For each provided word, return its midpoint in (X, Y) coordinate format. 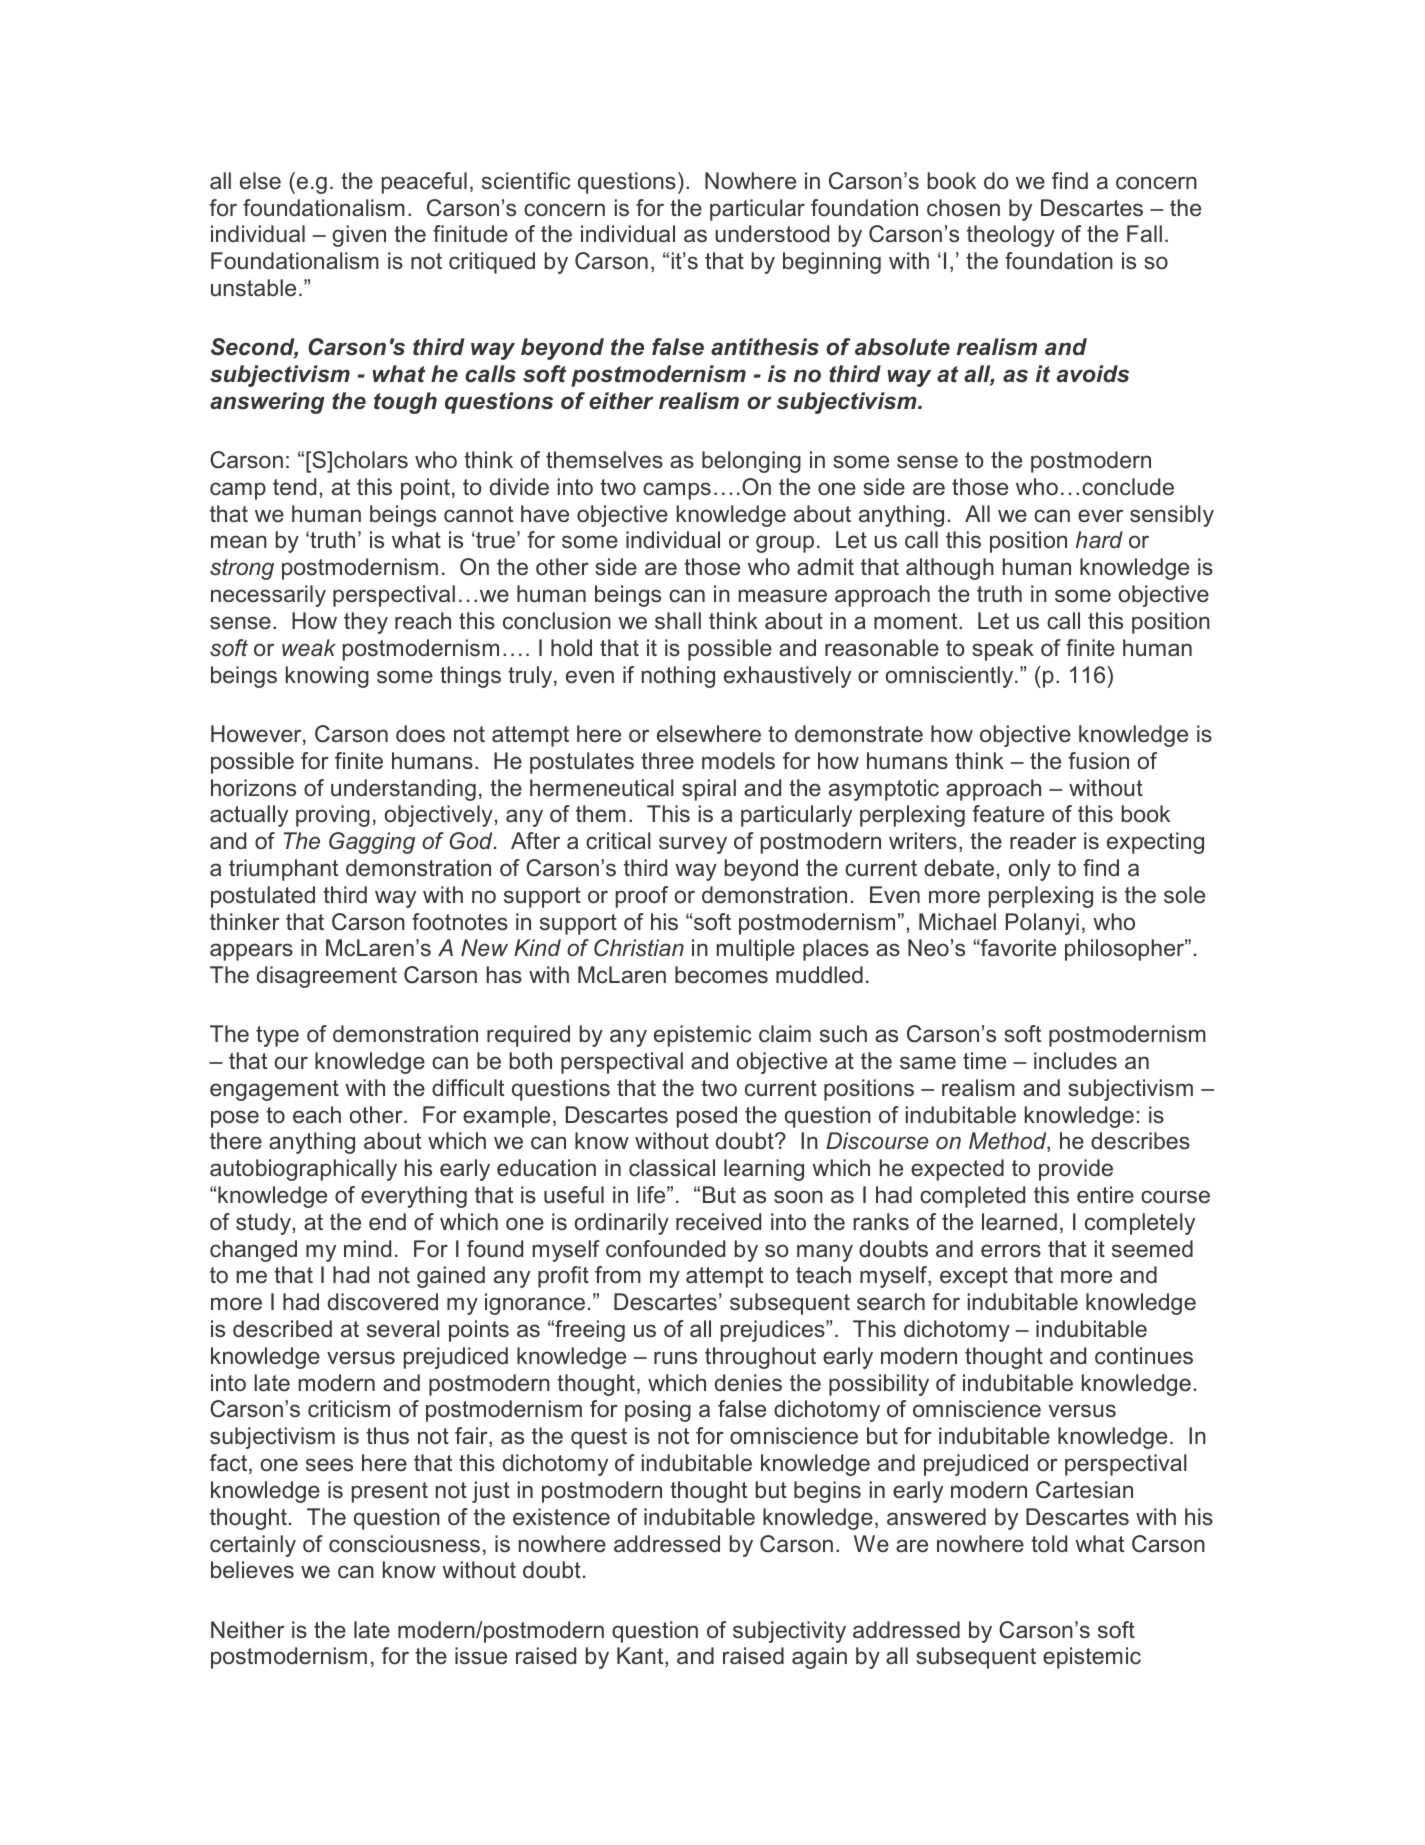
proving (333, 816)
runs (675, 1358)
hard (1099, 539)
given (359, 236)
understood (772, 234)
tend (294, 486)
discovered (383, 1302)
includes (1075, 1061)
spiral (709, 790)
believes (252, 1570)
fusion (1098, 761)
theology (1011, 236)
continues (1144, 1356)
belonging (751, 462)
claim (785, 1034)
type (277, 1036)
